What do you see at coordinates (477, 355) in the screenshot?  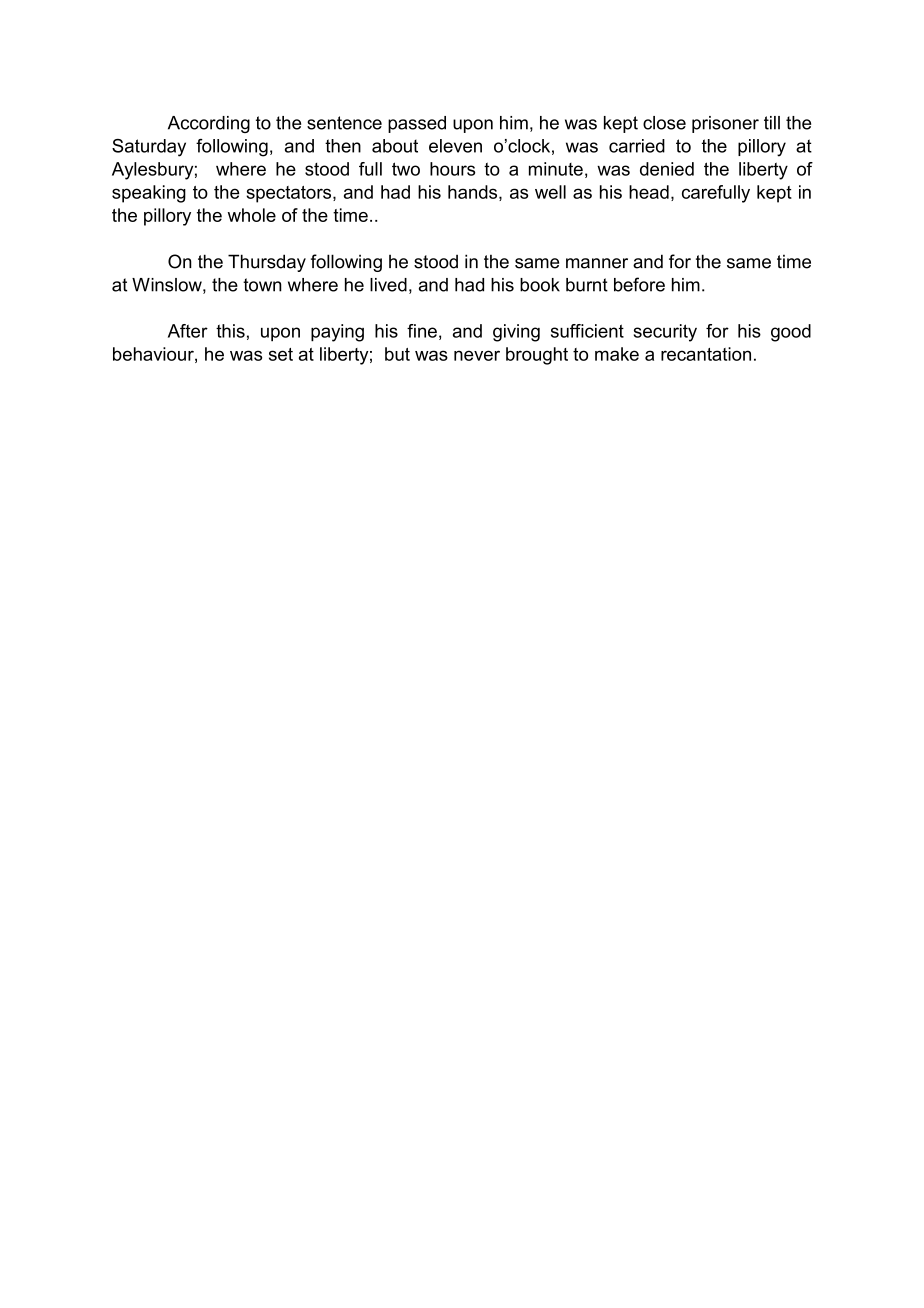 I see `never` at bounding box center [477, 355].
